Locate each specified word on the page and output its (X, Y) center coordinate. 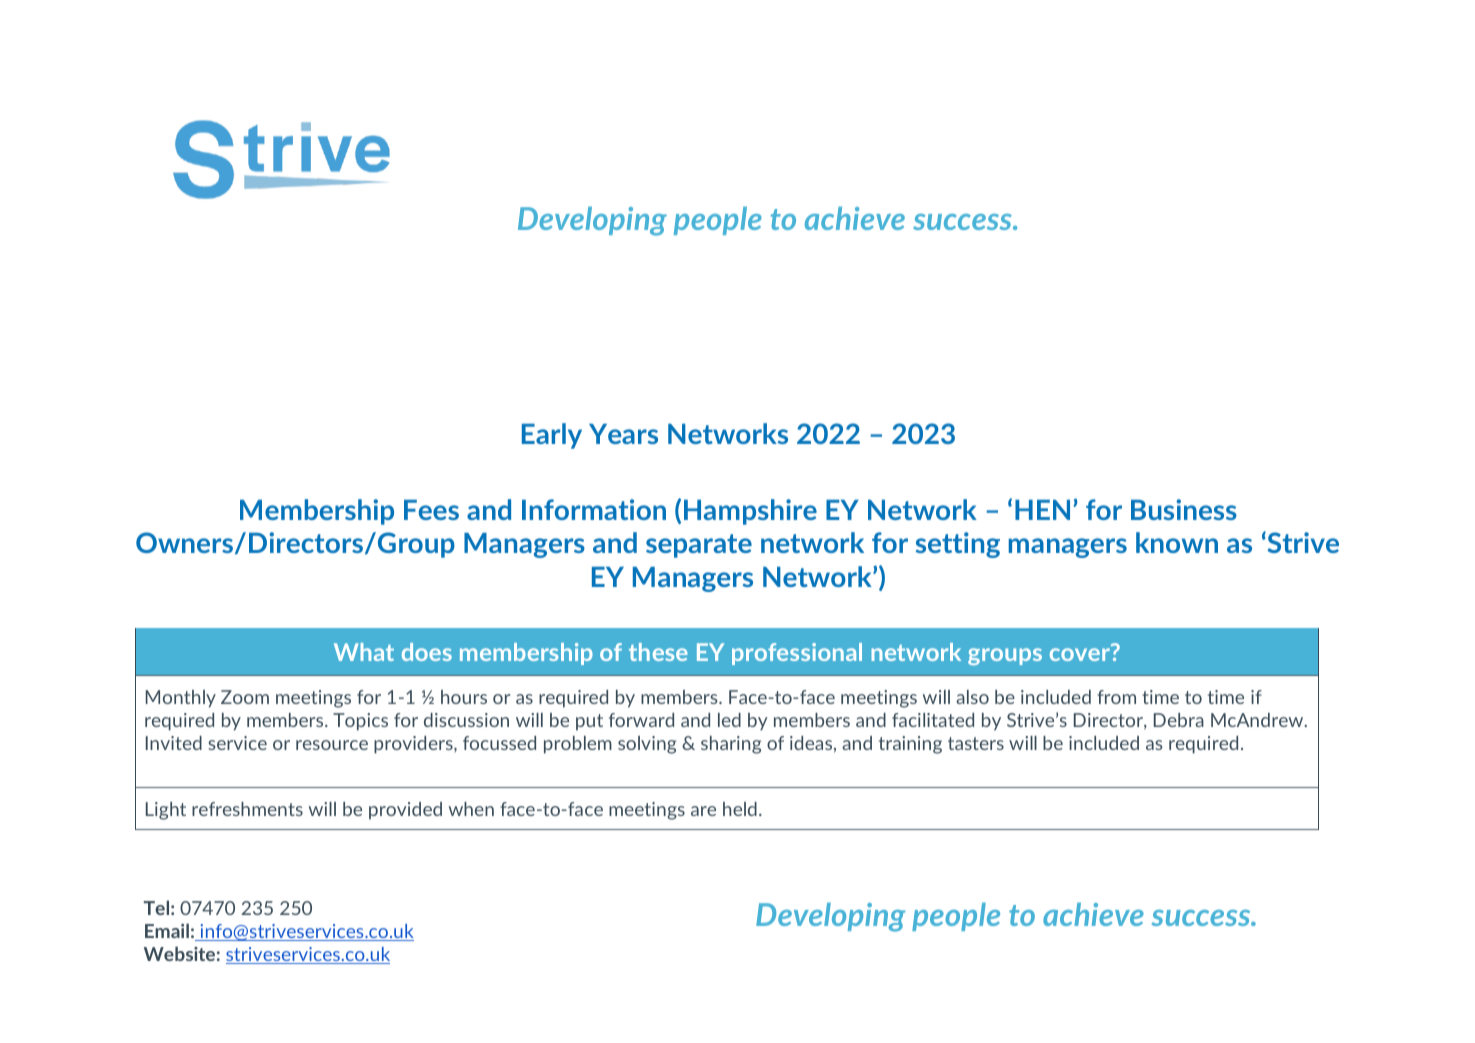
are (703, 811)
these (658, 652)
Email (167, 930)
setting (958, 545)
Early (552, 436)
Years (623, 434)
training (910, 745)
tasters (976, 743)
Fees (431, 510)
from (1116, 697)
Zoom (245, 697)
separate (699, 546)
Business (1184, 509)
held (740, 809)
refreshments (247, 809)
